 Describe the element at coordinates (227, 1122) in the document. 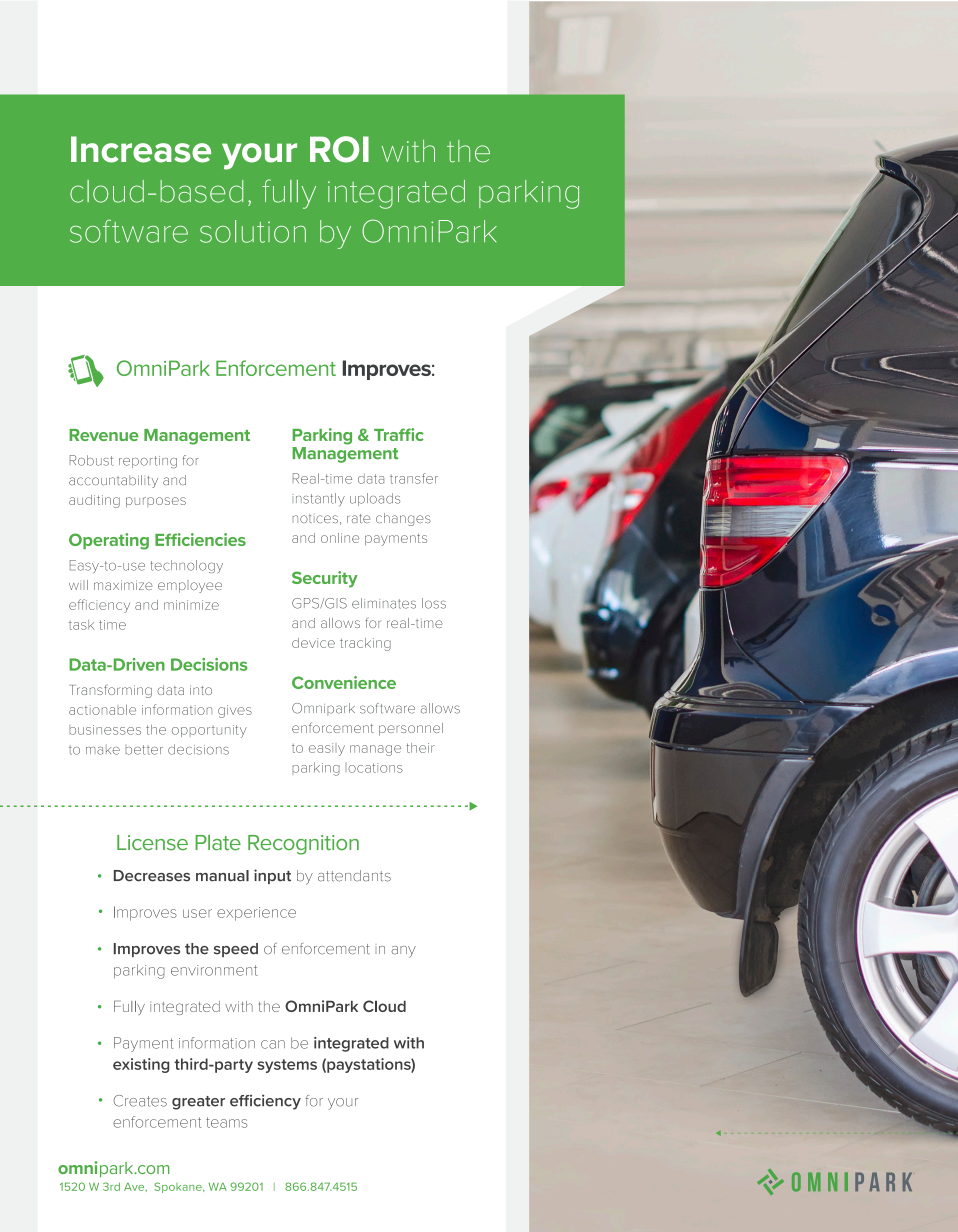

I see `teams` at that location.
